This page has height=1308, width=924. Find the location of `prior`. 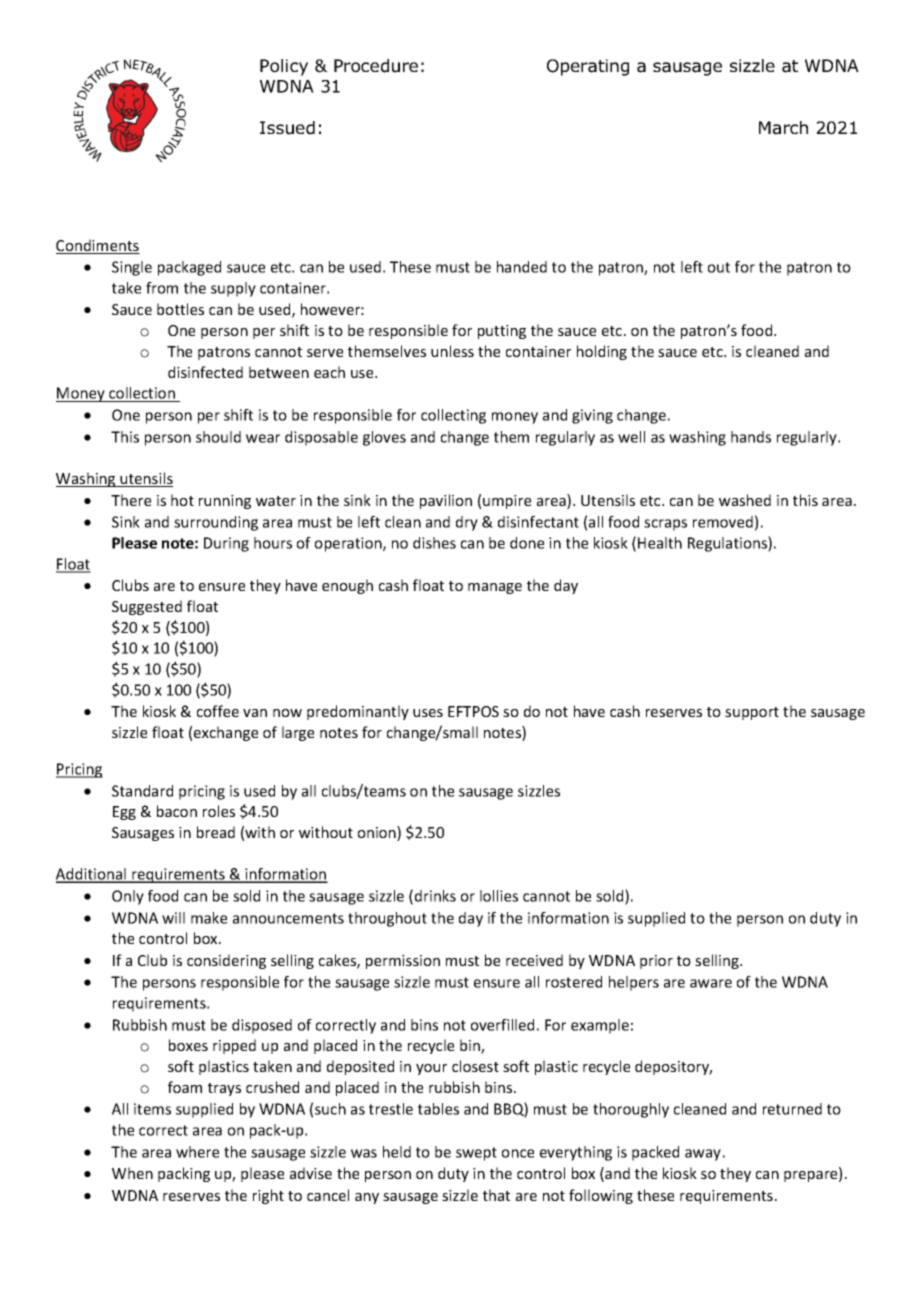

prior is located at coordinates (656, 962).
